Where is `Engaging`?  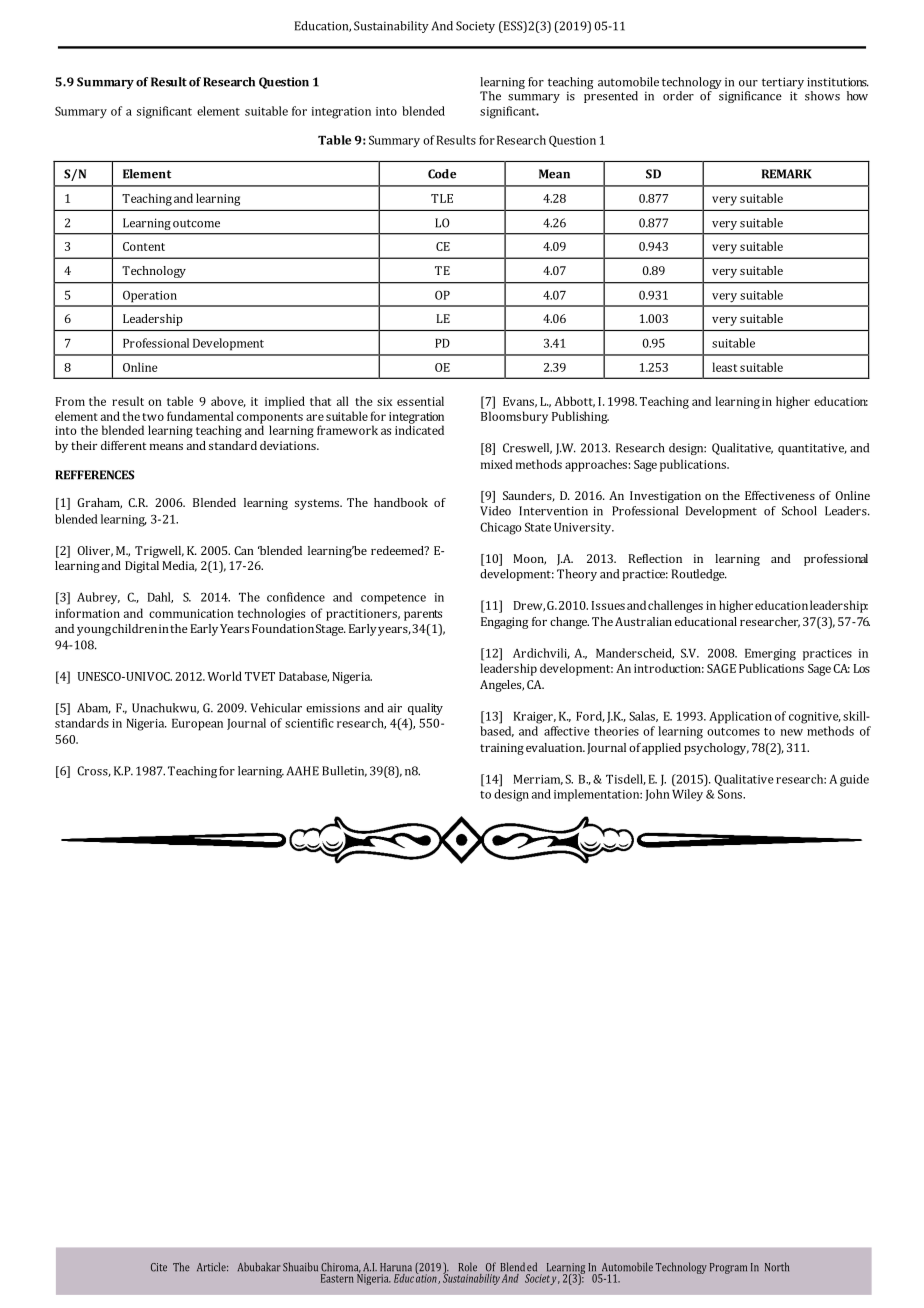 Engaging is located at coordinates (504, 623).
